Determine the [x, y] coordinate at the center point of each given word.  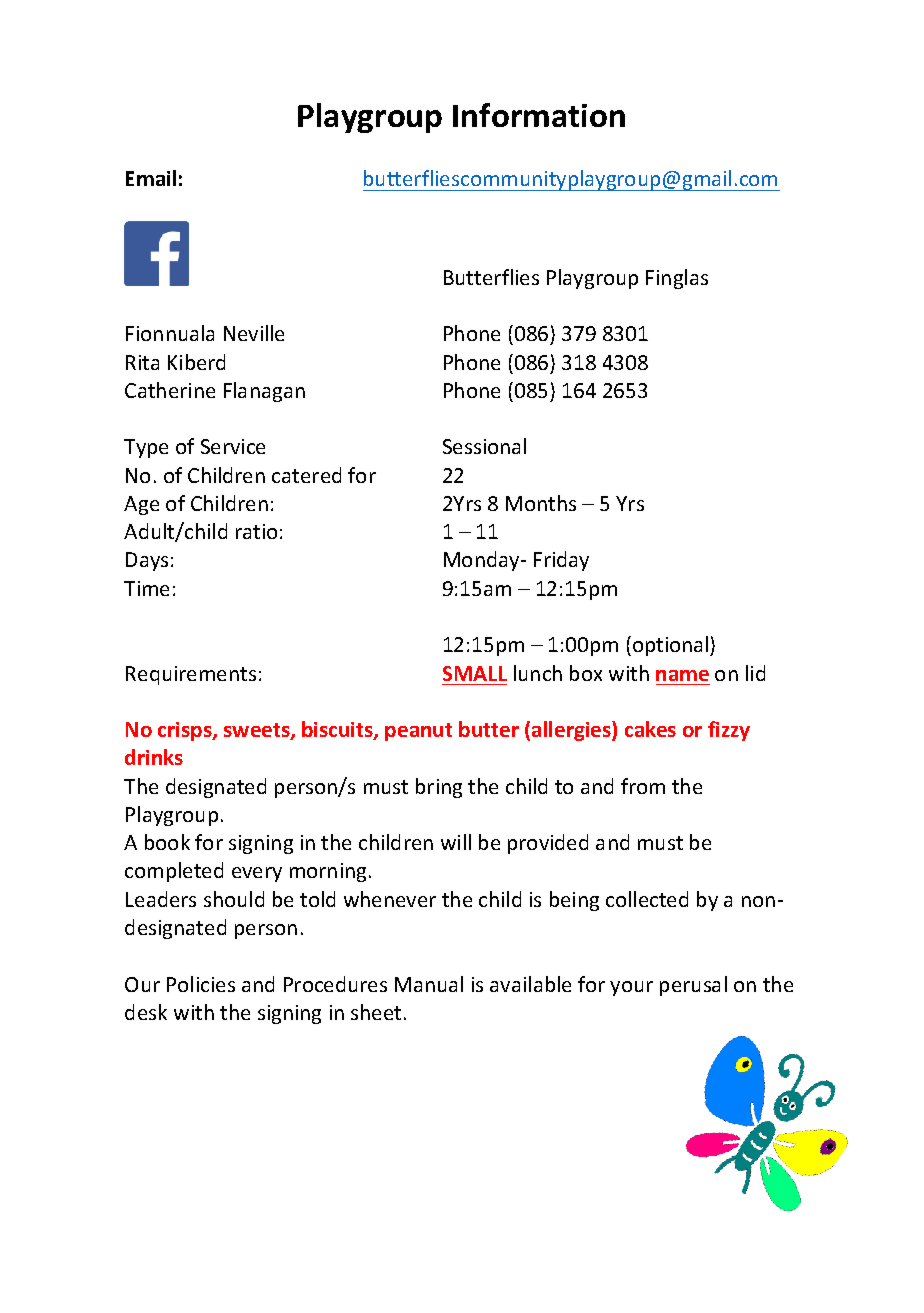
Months [541, 503]
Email [151, 178]
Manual [429, 984]
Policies [201, 984]
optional [672, 646]
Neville [254, 333]
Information [539, 115]
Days [147, 561]
